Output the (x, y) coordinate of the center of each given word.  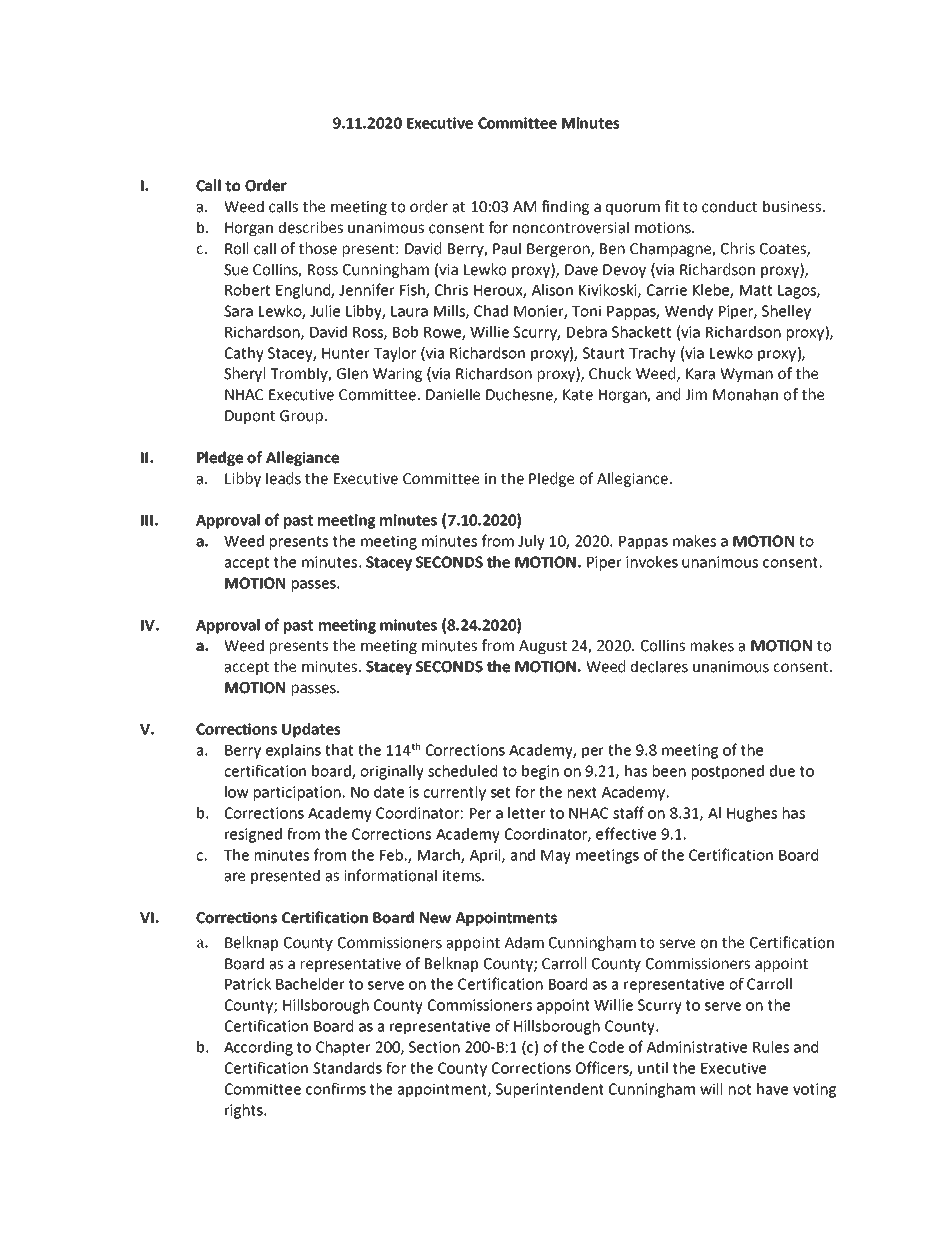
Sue (236, 270)
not (740, 1089)
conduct (729, 206)
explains (293, 751)
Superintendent (550, 1090)
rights (245, 1111)
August (543, 647)
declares (659, 666)
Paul (507, 248)
